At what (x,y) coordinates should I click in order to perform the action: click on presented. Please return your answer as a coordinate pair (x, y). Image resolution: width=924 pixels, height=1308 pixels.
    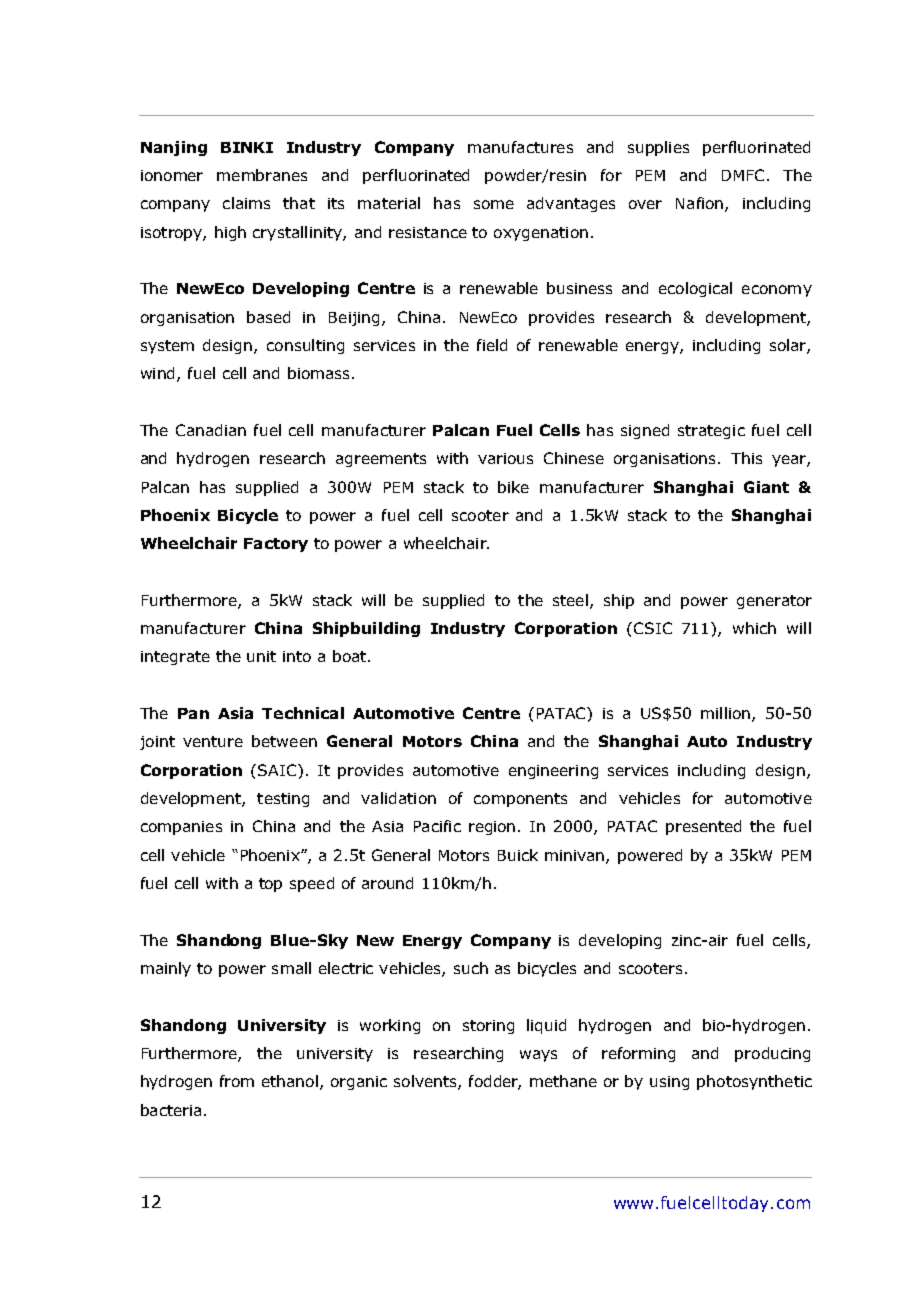
    Looking at the image, I should click on (703, 827).
